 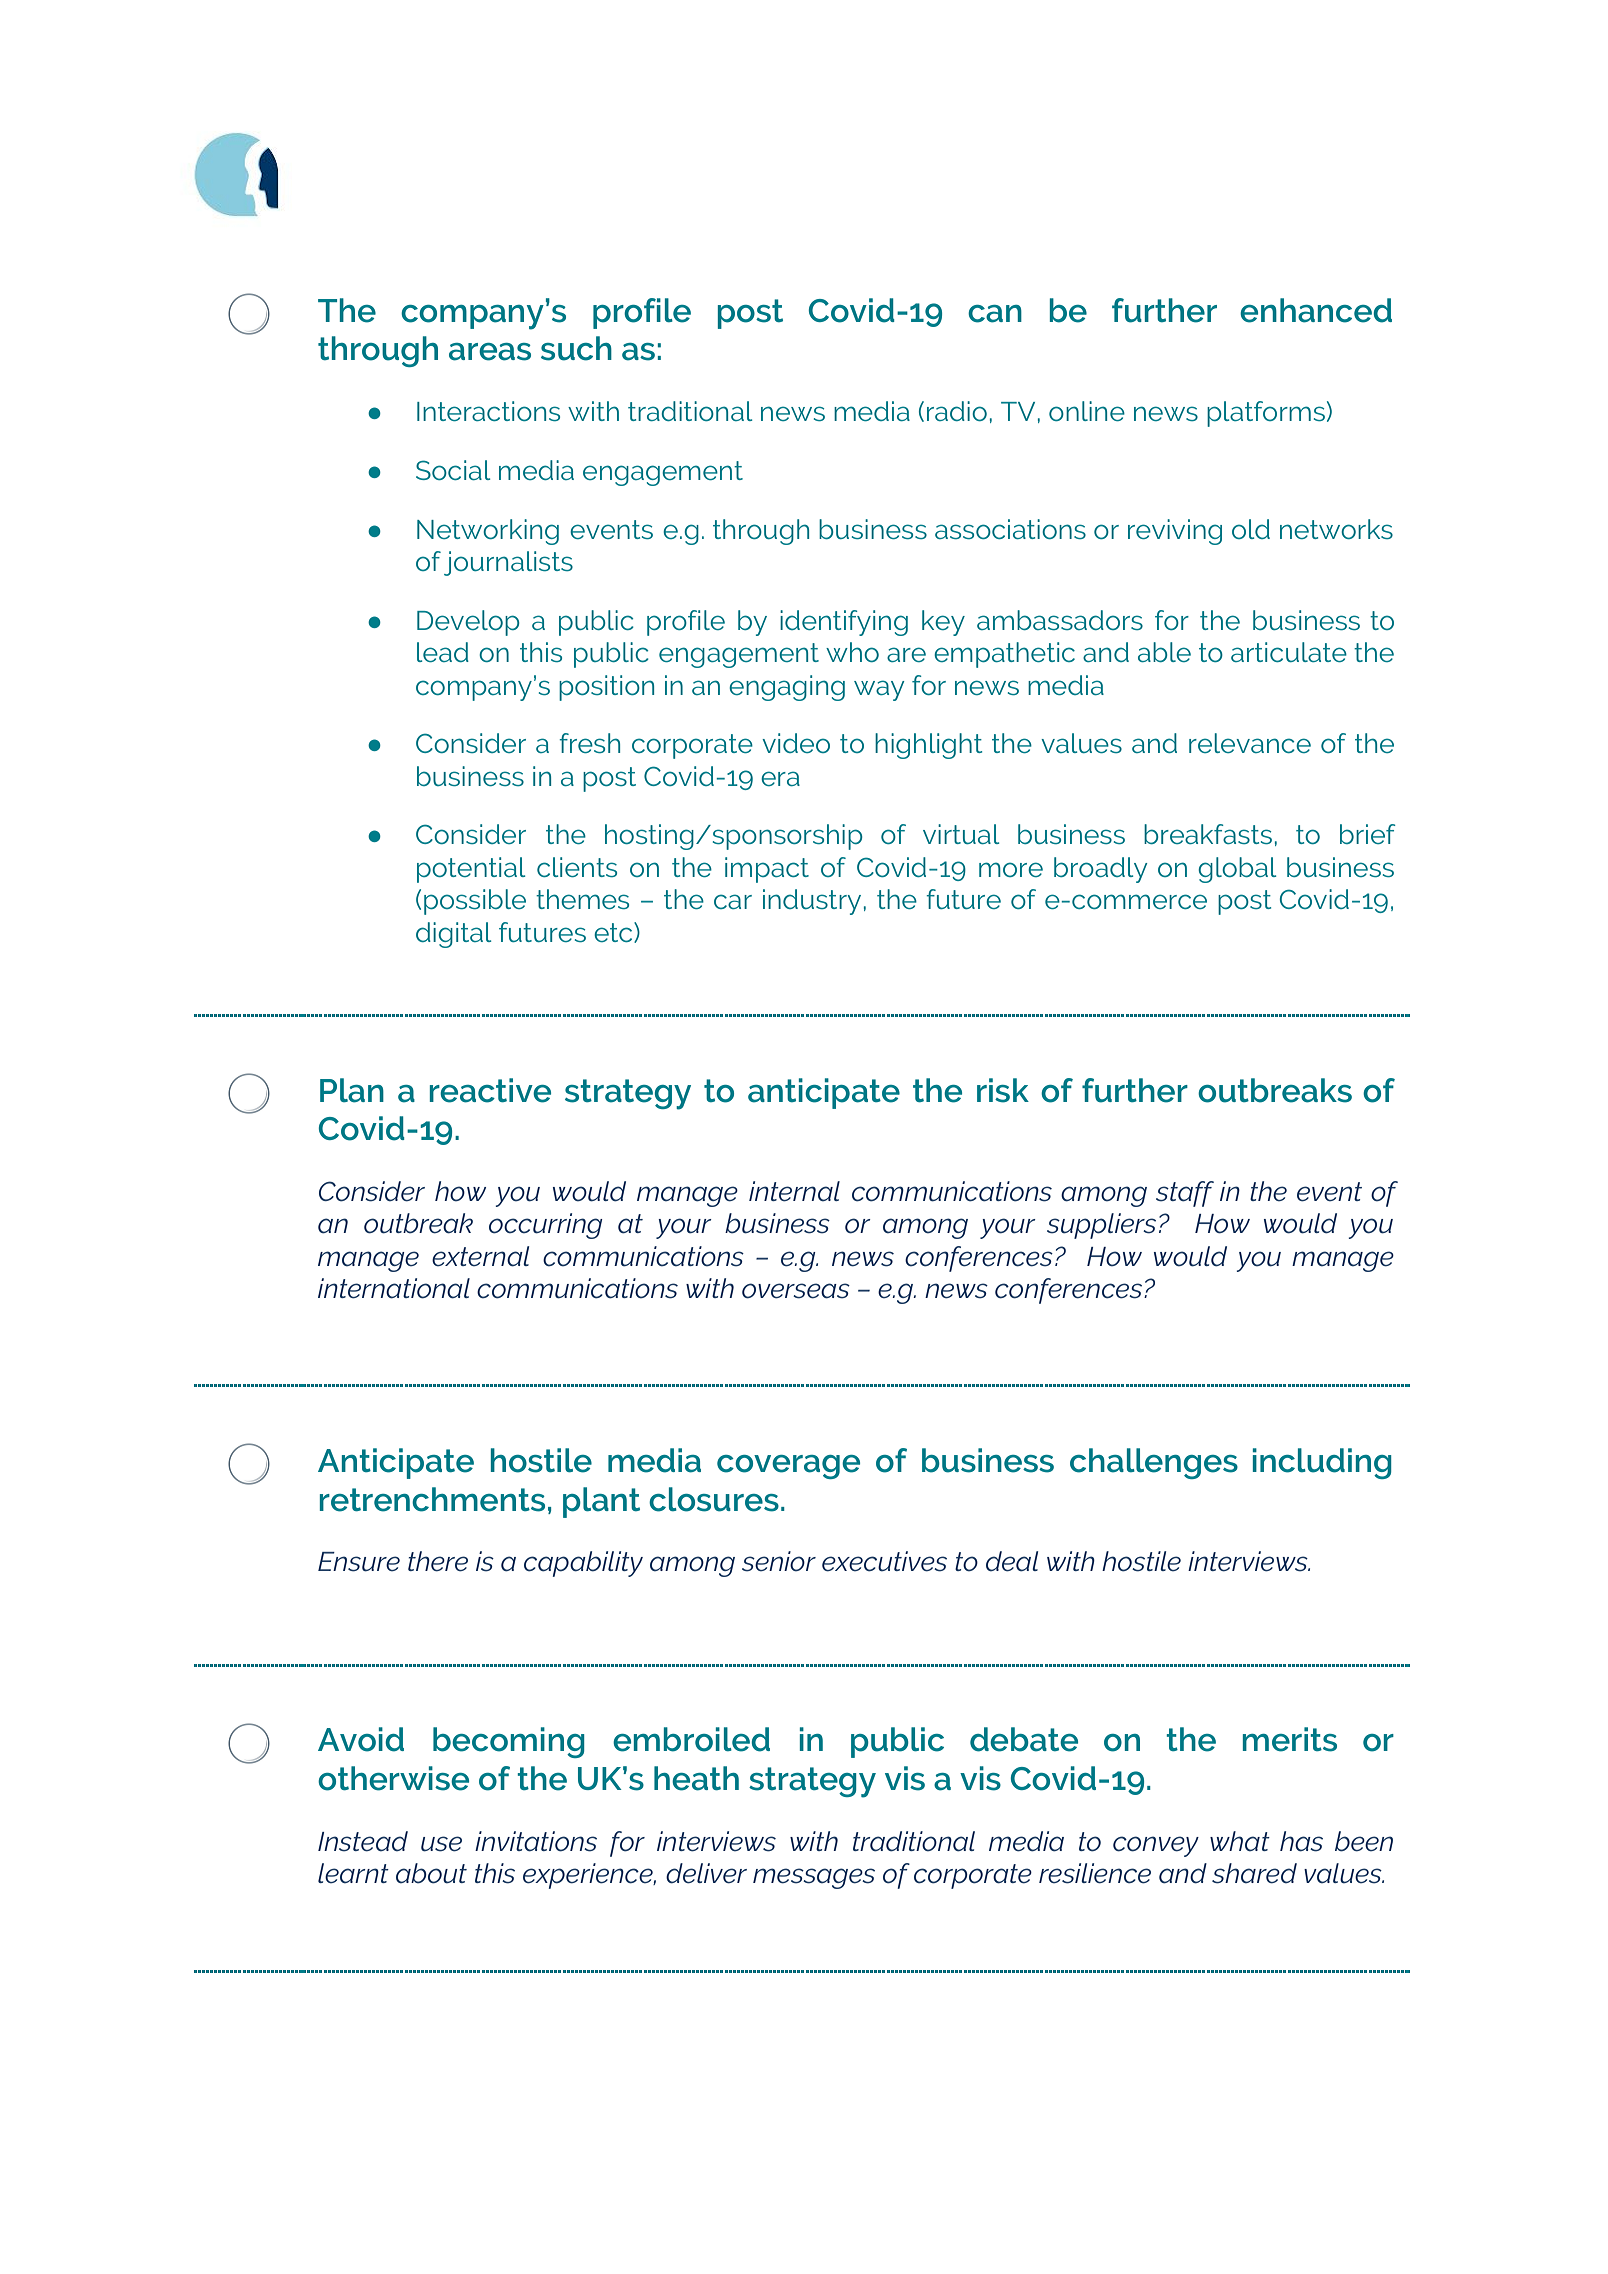 What do you see at coordinates (796, 1291) in the image?
I see `overseas` at bounding box center [796, 1291].
